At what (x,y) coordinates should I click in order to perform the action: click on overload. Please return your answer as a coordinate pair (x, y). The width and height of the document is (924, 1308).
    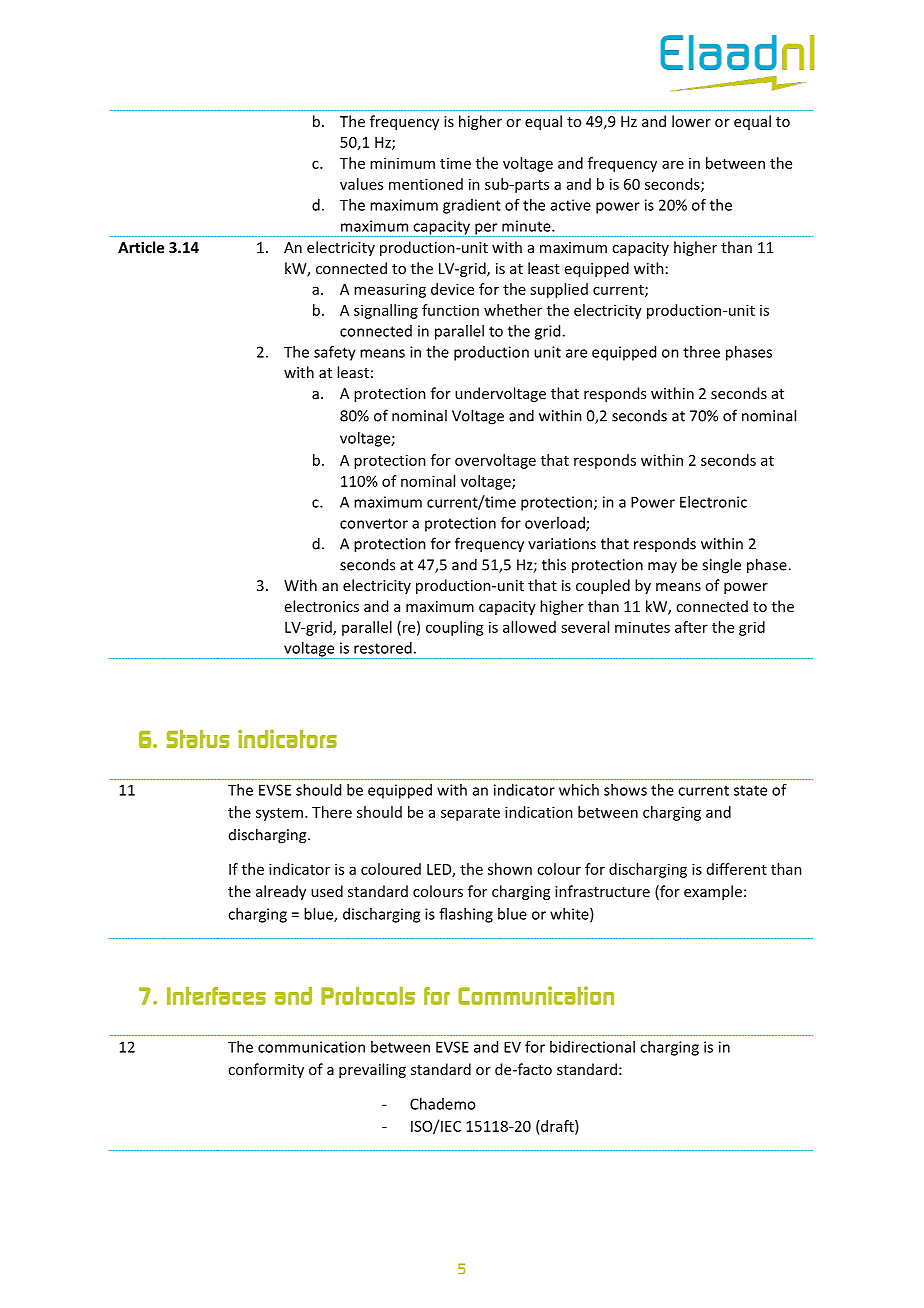
    Looking at the image, I should click on (556, 524).
